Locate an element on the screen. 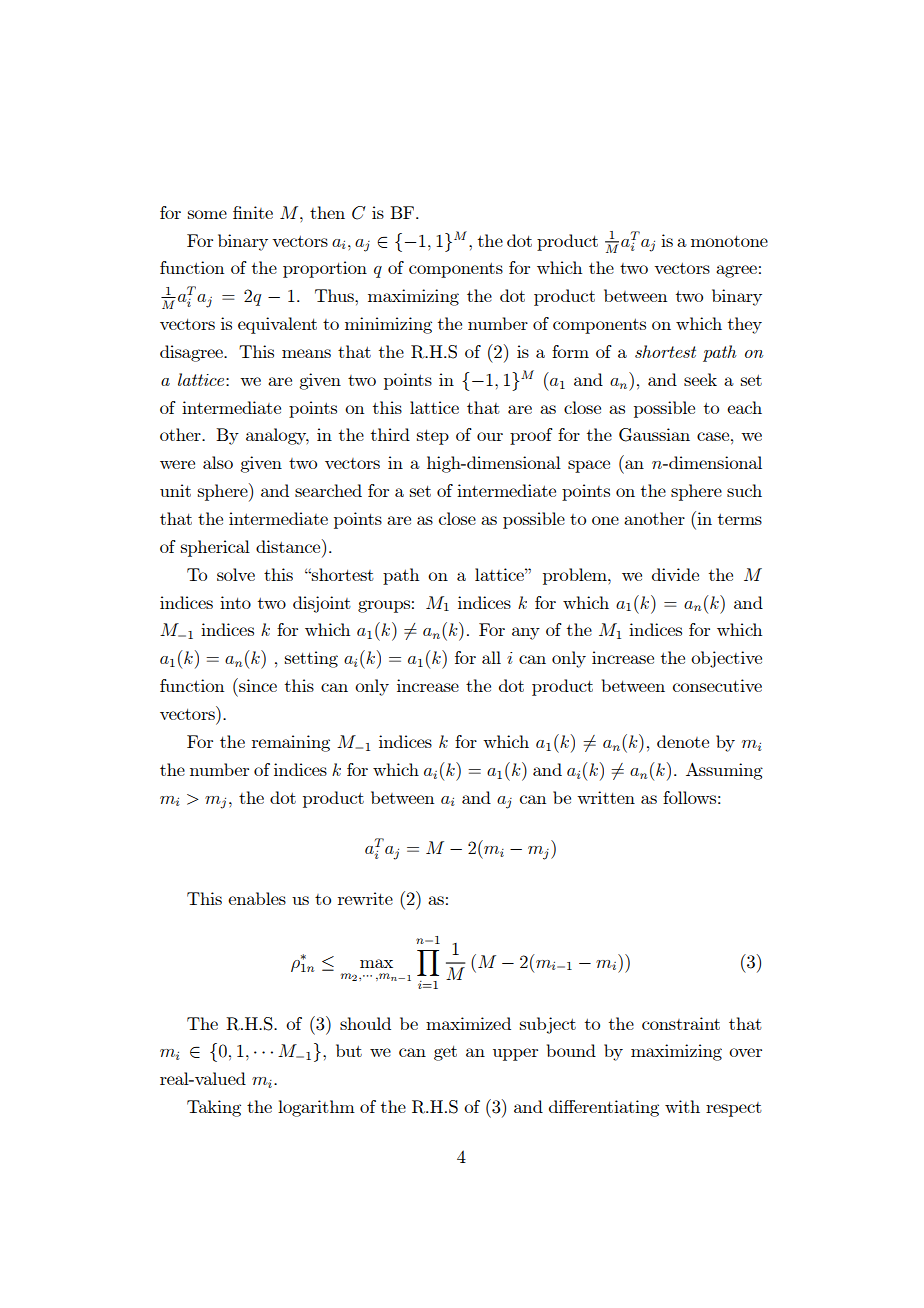 Image resolution: width=924 pixels, height=1308 pixels. get is located at coordinates (445, 1053).
